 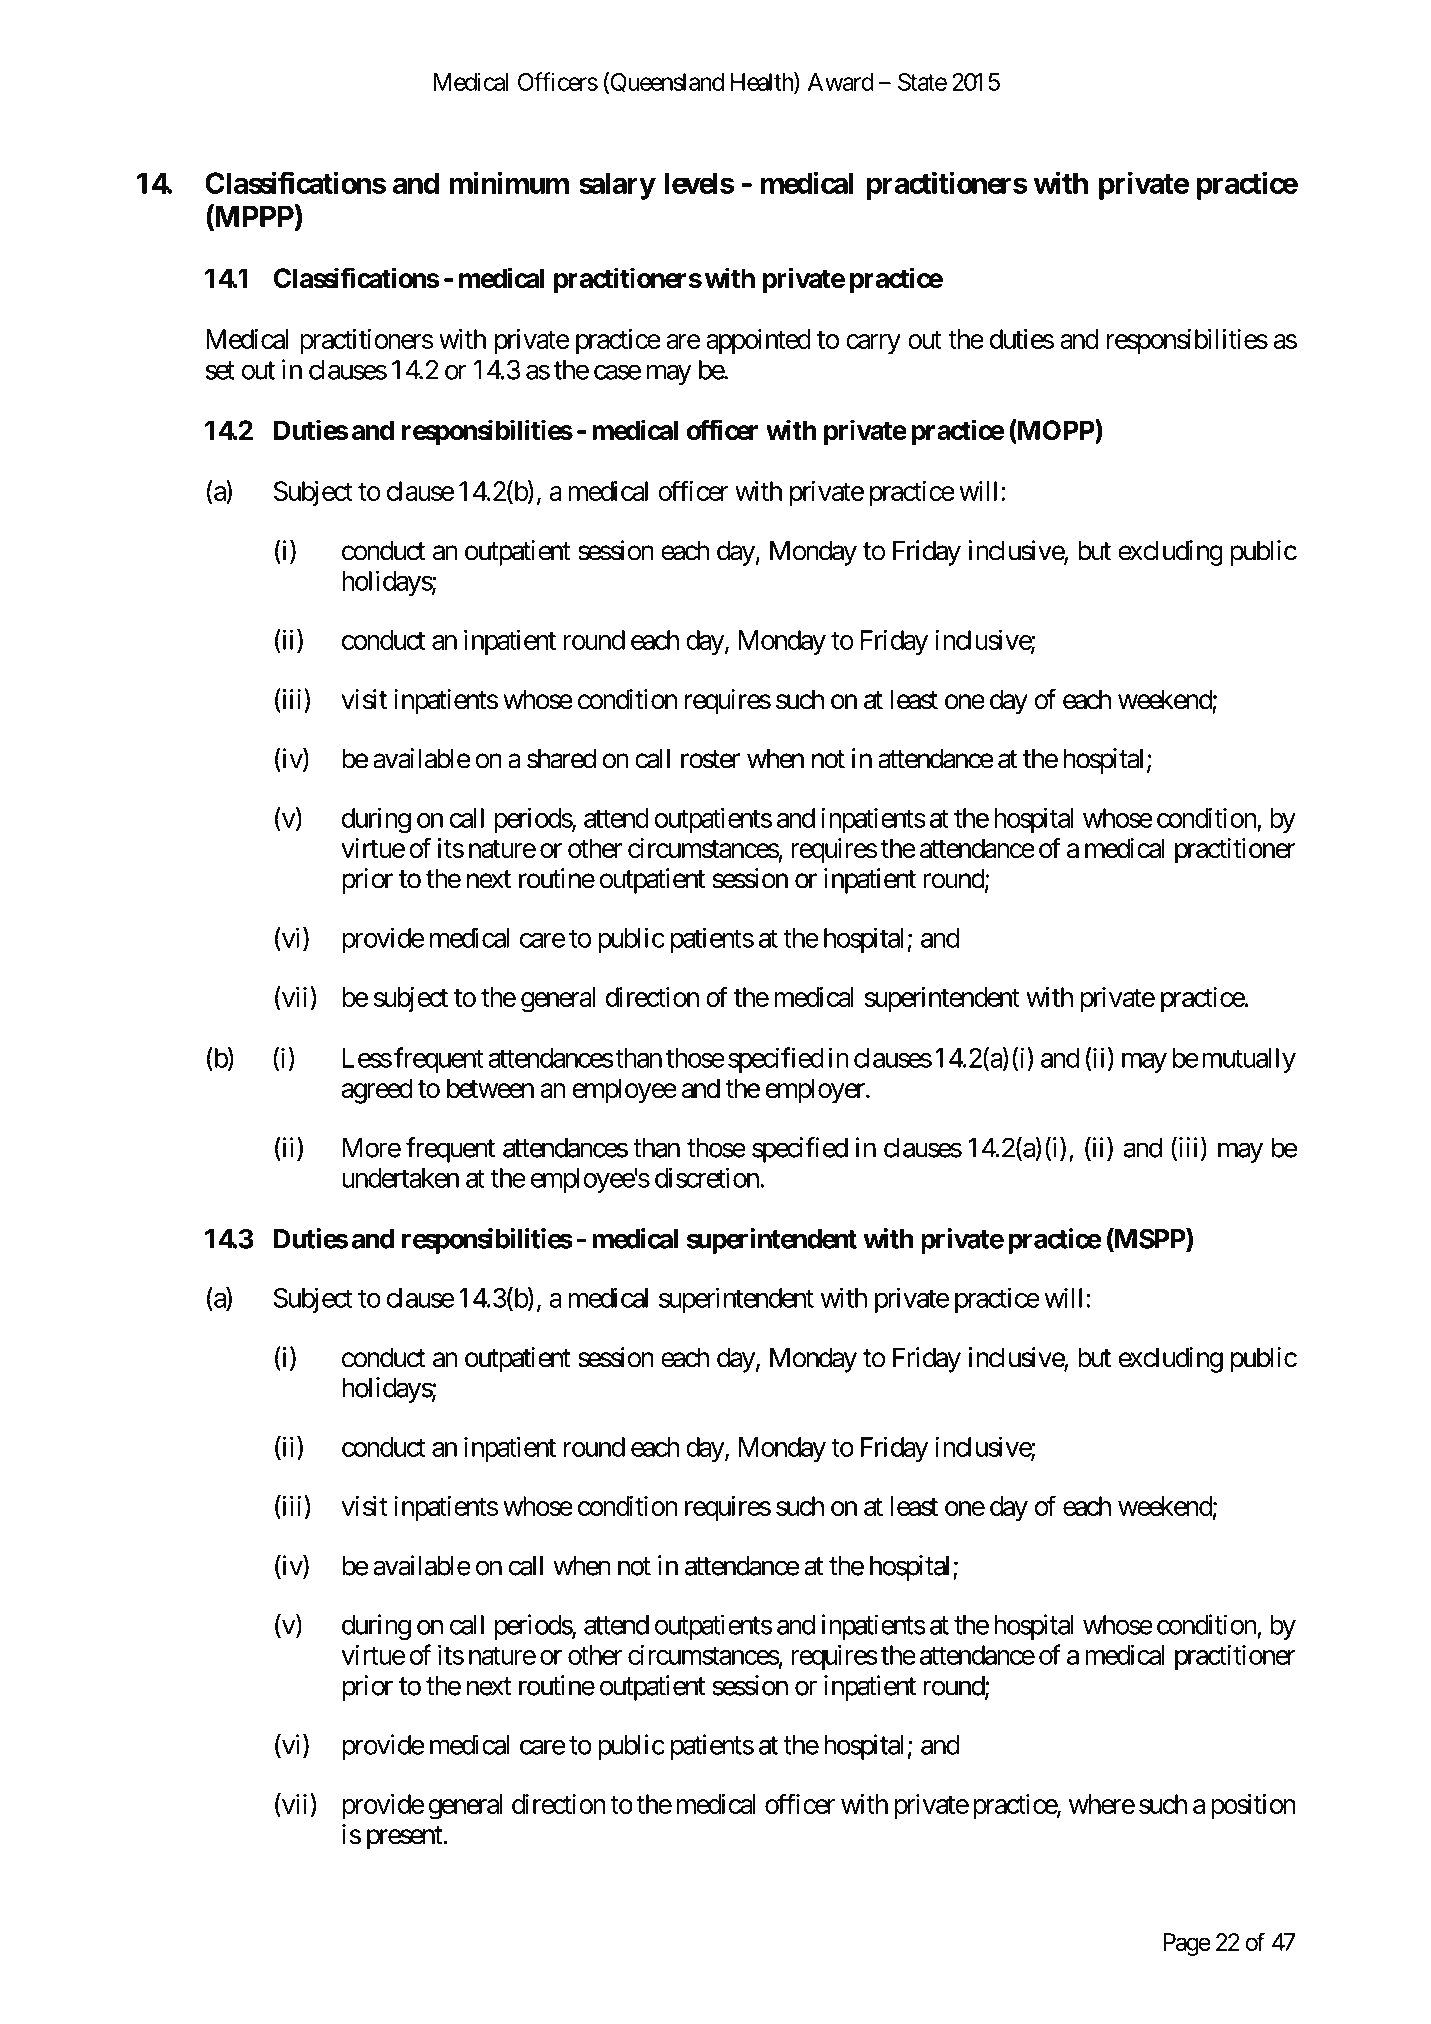 I want to click on agreed, so click(x=377, y=1091).
